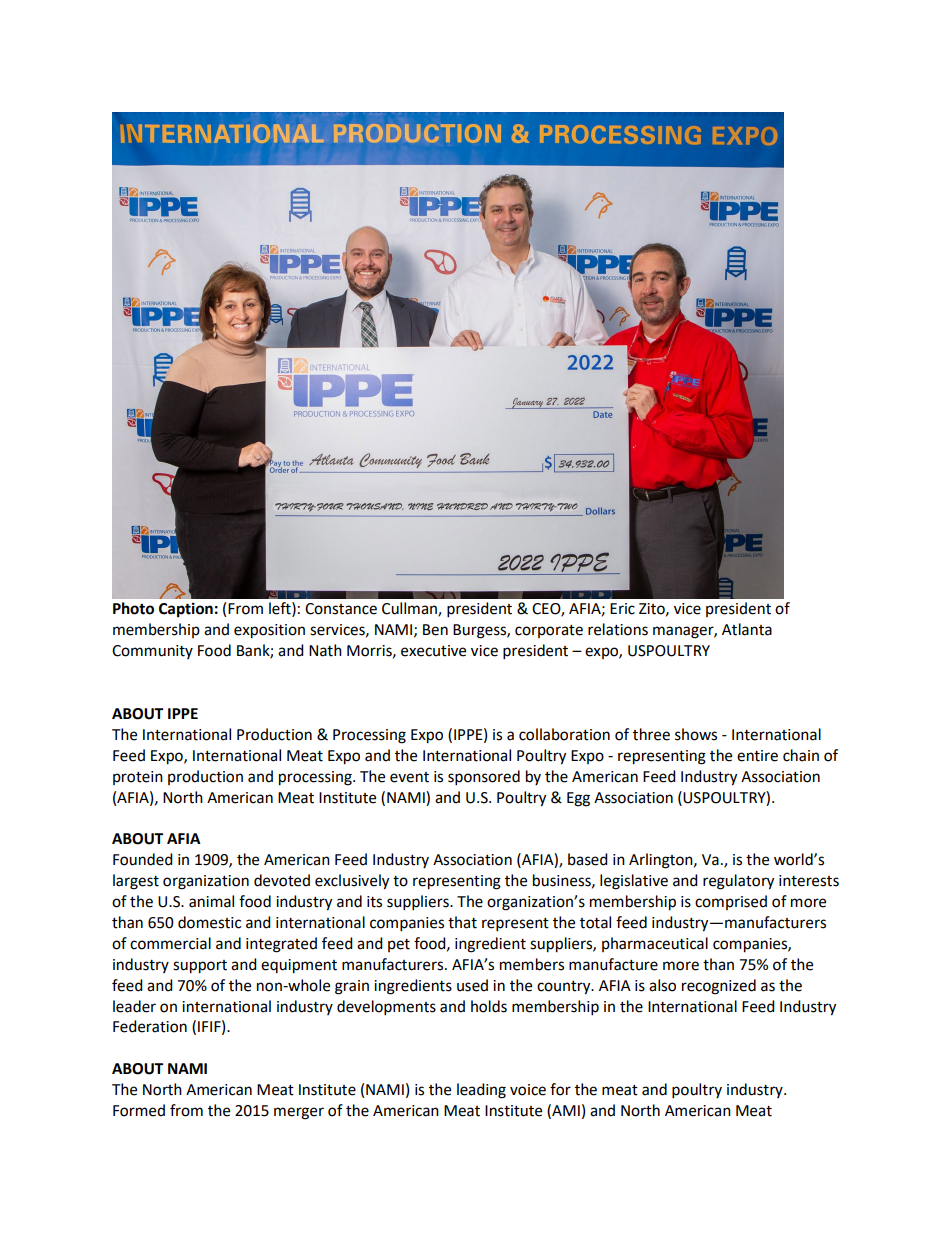 This image has width=952, height=1233. Describe the element at coordinates (139, 1110) in the image. I see `Formed` at that location.
